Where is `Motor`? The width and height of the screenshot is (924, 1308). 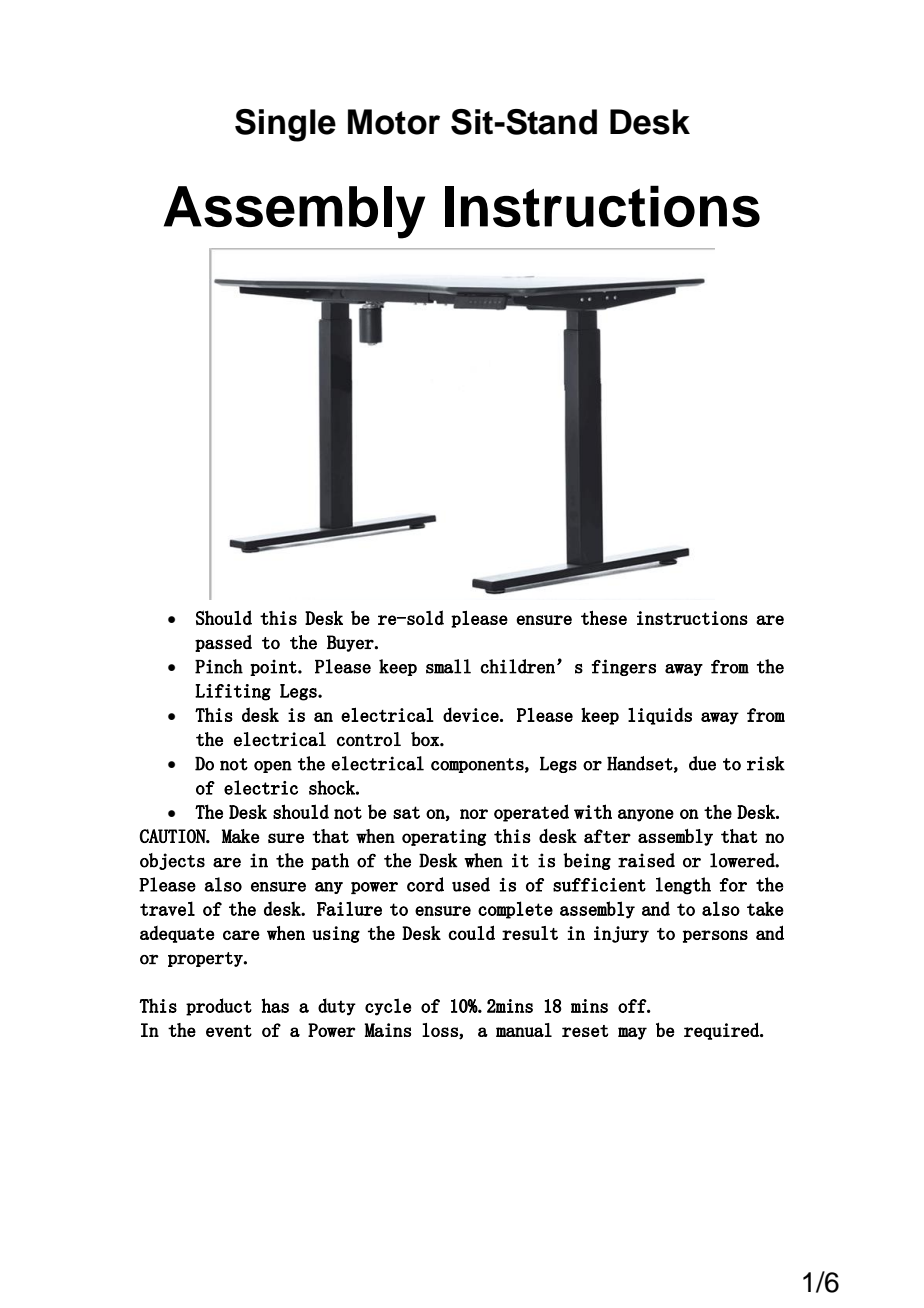
Motor is located at coordinates (394, 122).
